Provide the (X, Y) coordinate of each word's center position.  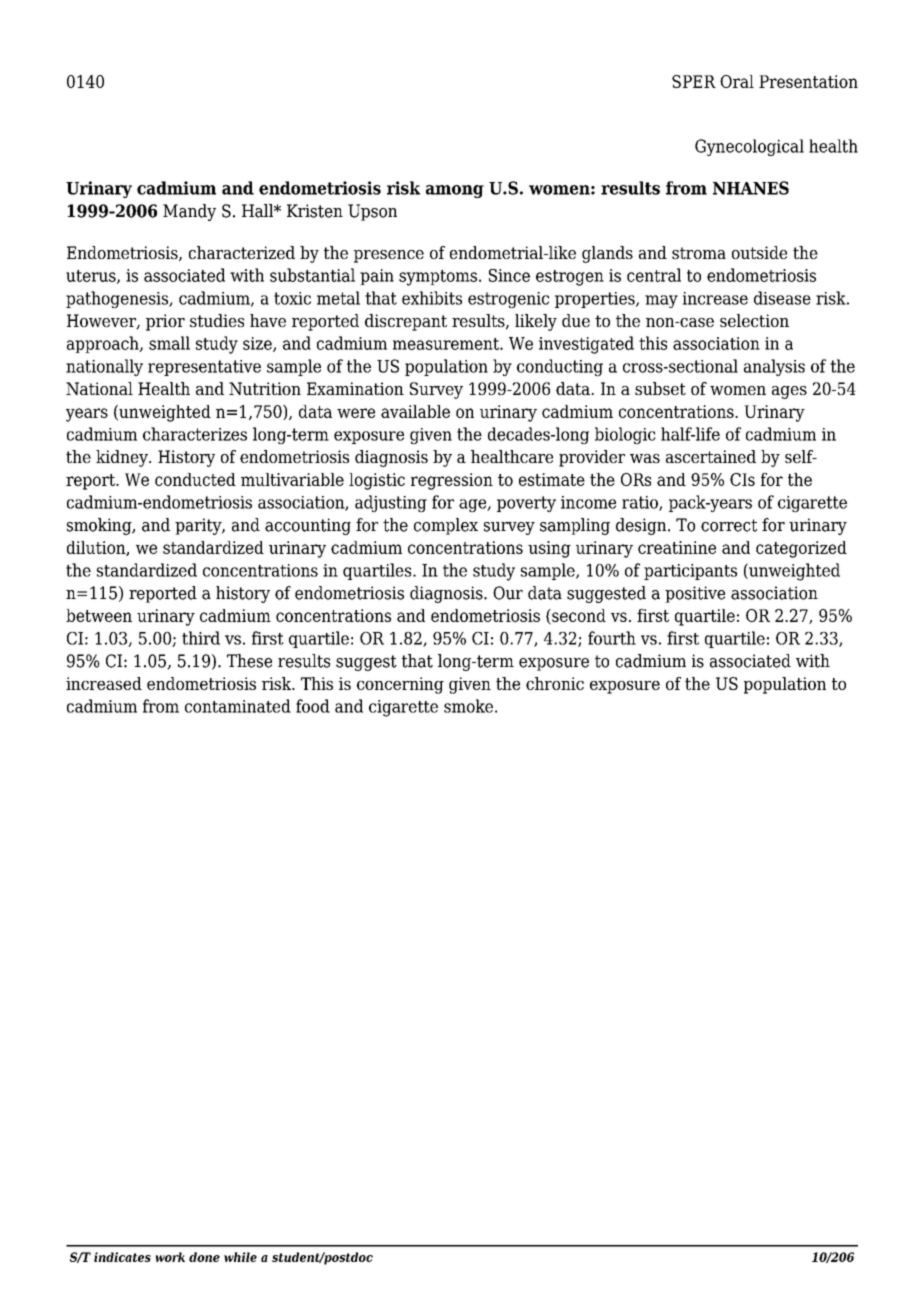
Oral (737, 81)
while (240, 1257)
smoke (468, 706)
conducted (195, 479)
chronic (555, 683)
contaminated (238, 706)
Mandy (189, 212)
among (455, 191)
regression (452, 481)
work (170, 1257)
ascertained (711, 456)
